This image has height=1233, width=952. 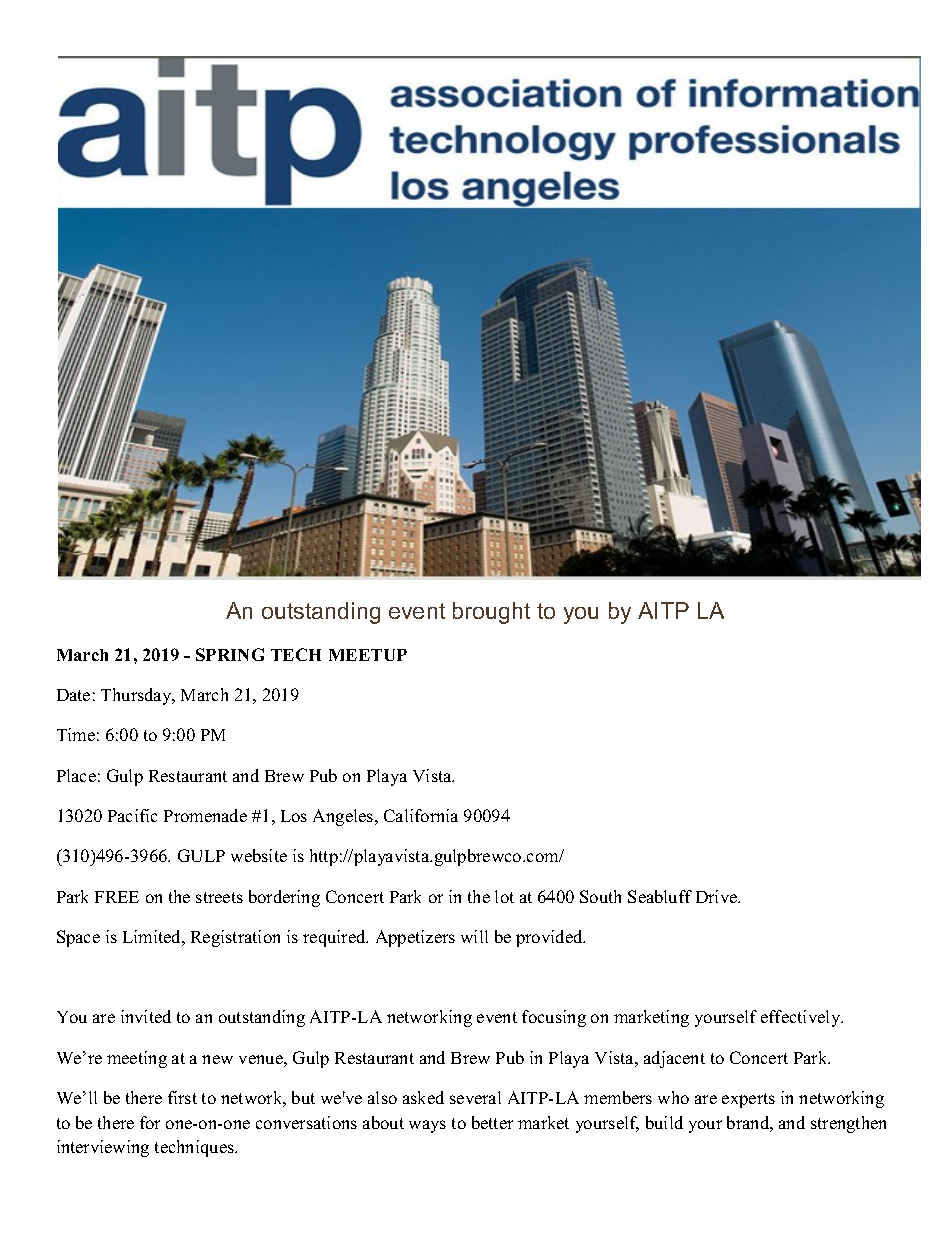 What do you see at coordinates (368, 655) in the image?
I see `MEETUP` at bounding box center [368, 655].
